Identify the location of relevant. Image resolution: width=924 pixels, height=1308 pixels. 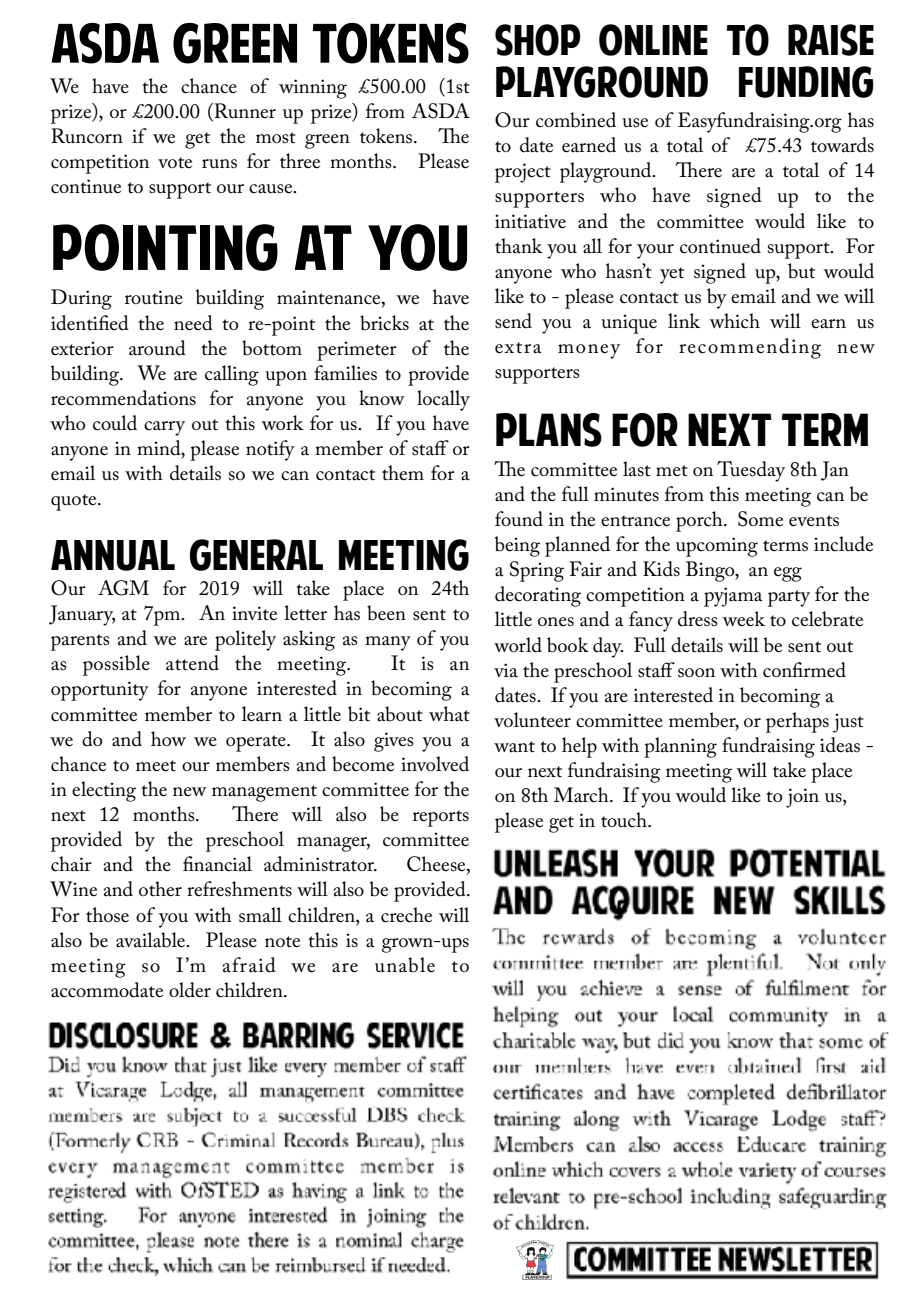
(526, 1197).
